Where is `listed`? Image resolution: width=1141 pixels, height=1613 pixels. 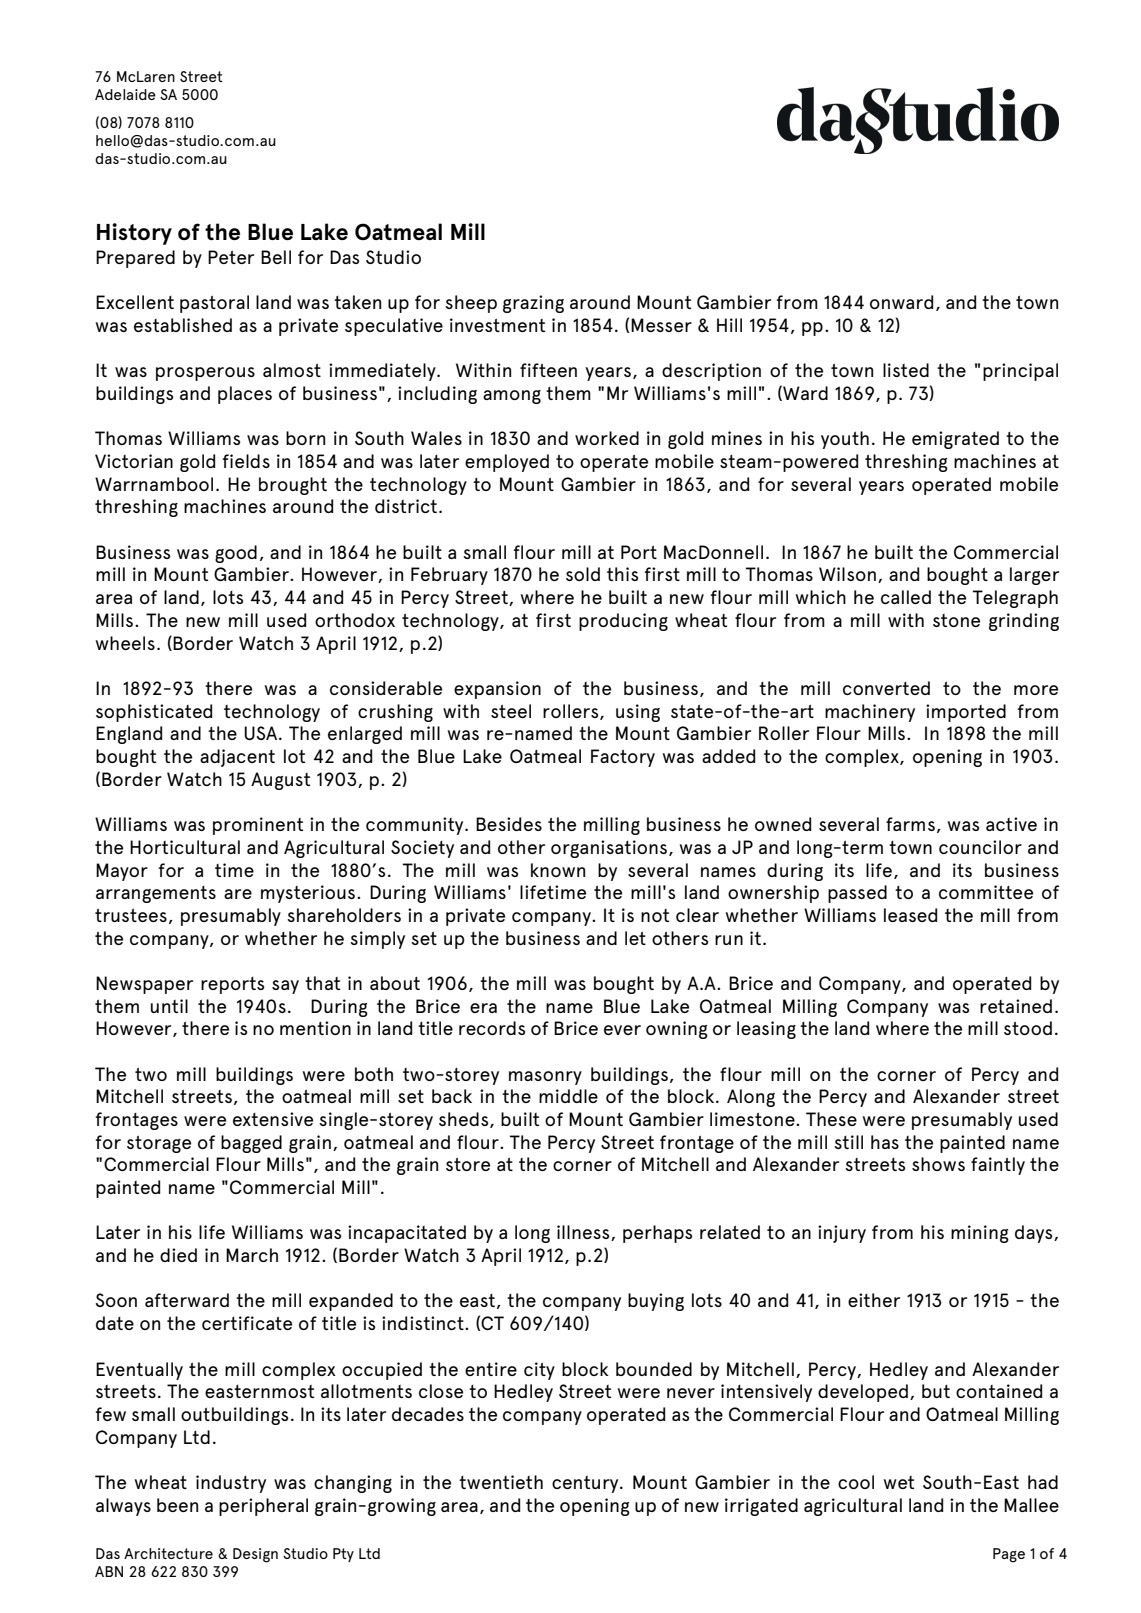
listed is located at coordinates (906, 370).
